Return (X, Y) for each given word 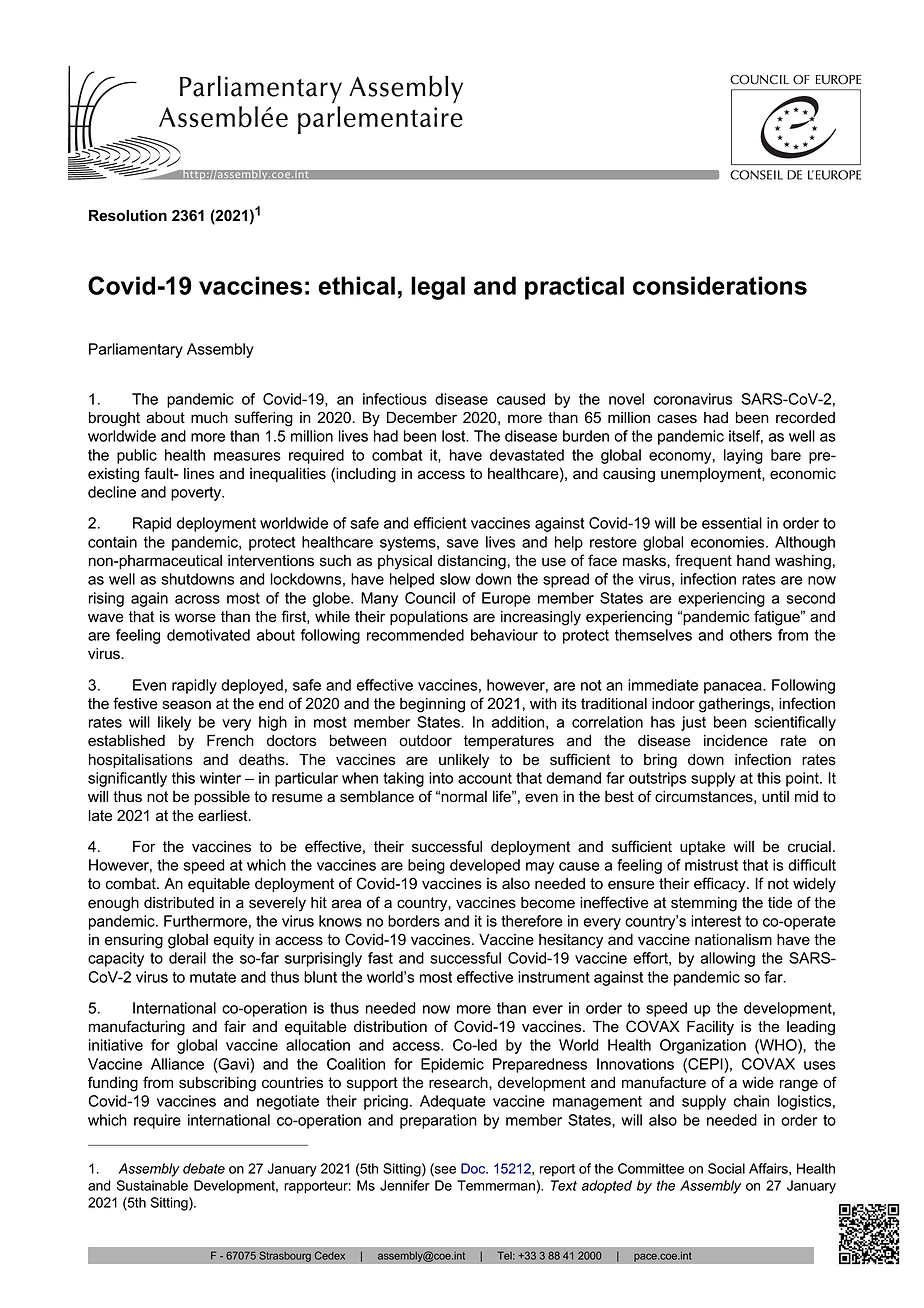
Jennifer (405, 1185)
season (187, 705)
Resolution (128, 216)
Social (726, 1168)
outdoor (425, 741)
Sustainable (152, 1185)
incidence (736, 741)
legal (438, 288)
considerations (720, 285)
